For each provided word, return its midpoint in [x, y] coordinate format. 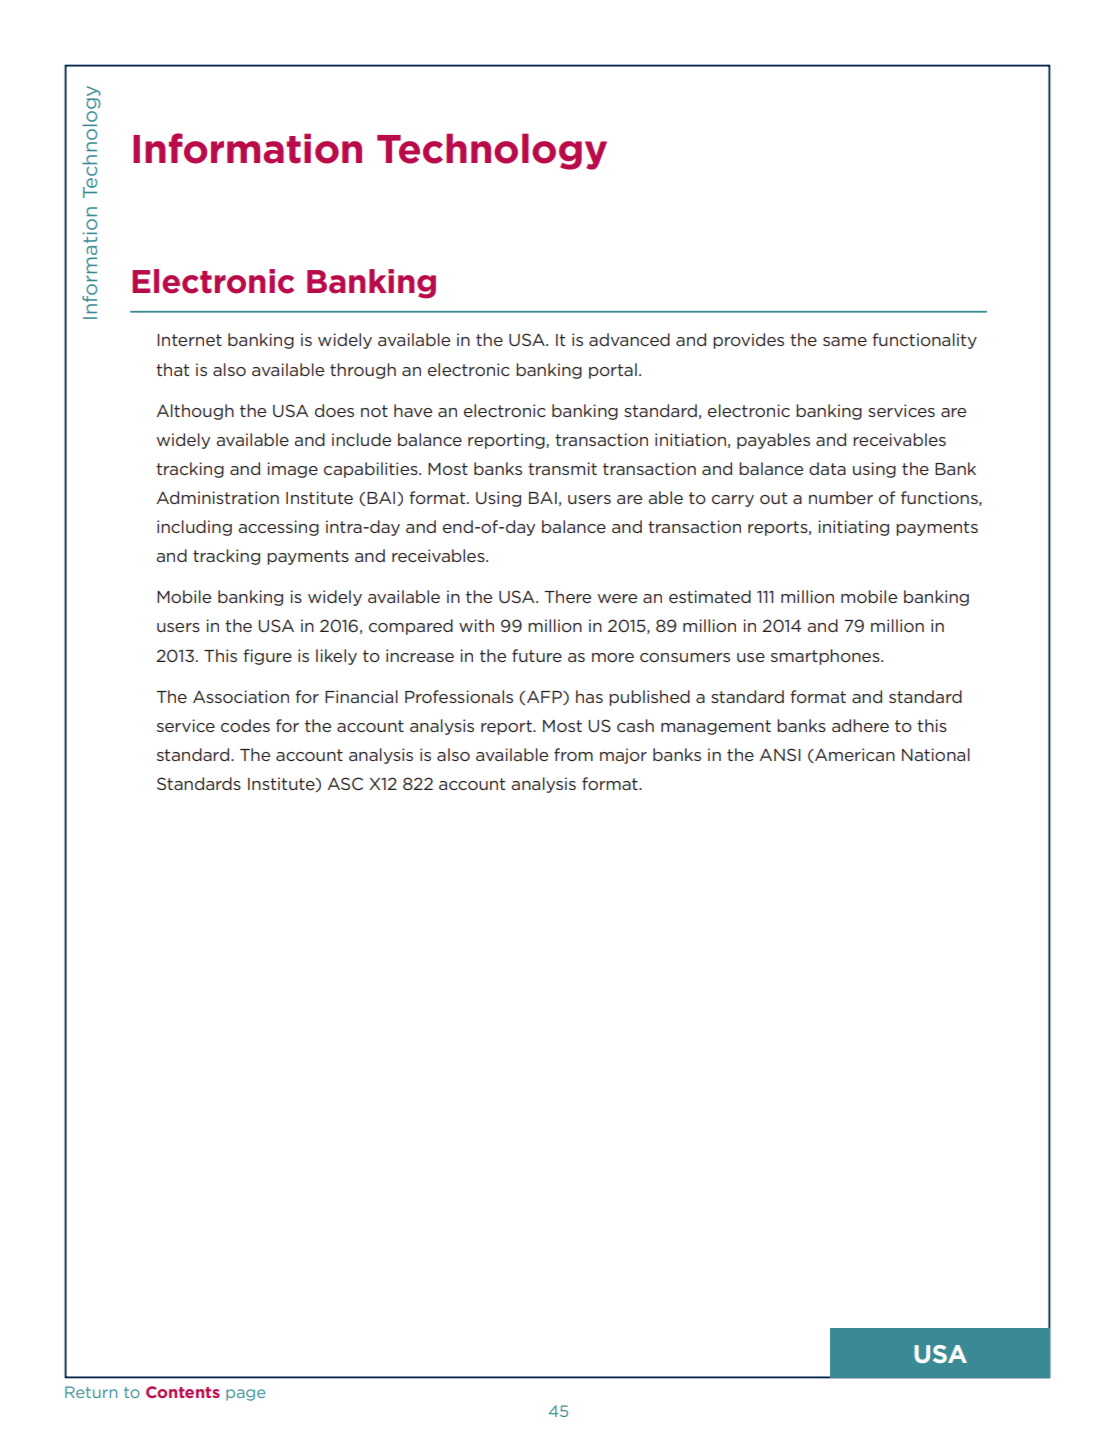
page [246, 1395]
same [845, 341]
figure [267, 657]
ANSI [780, 754]
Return [91, 1392]
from [573, 754]
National [936, 754]
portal [613, 371]
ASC [345, 783]
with [476, 625]
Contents [183, 1392]
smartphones [826, 657]
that [172, 369]
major [623, 756]
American [854, 755]
